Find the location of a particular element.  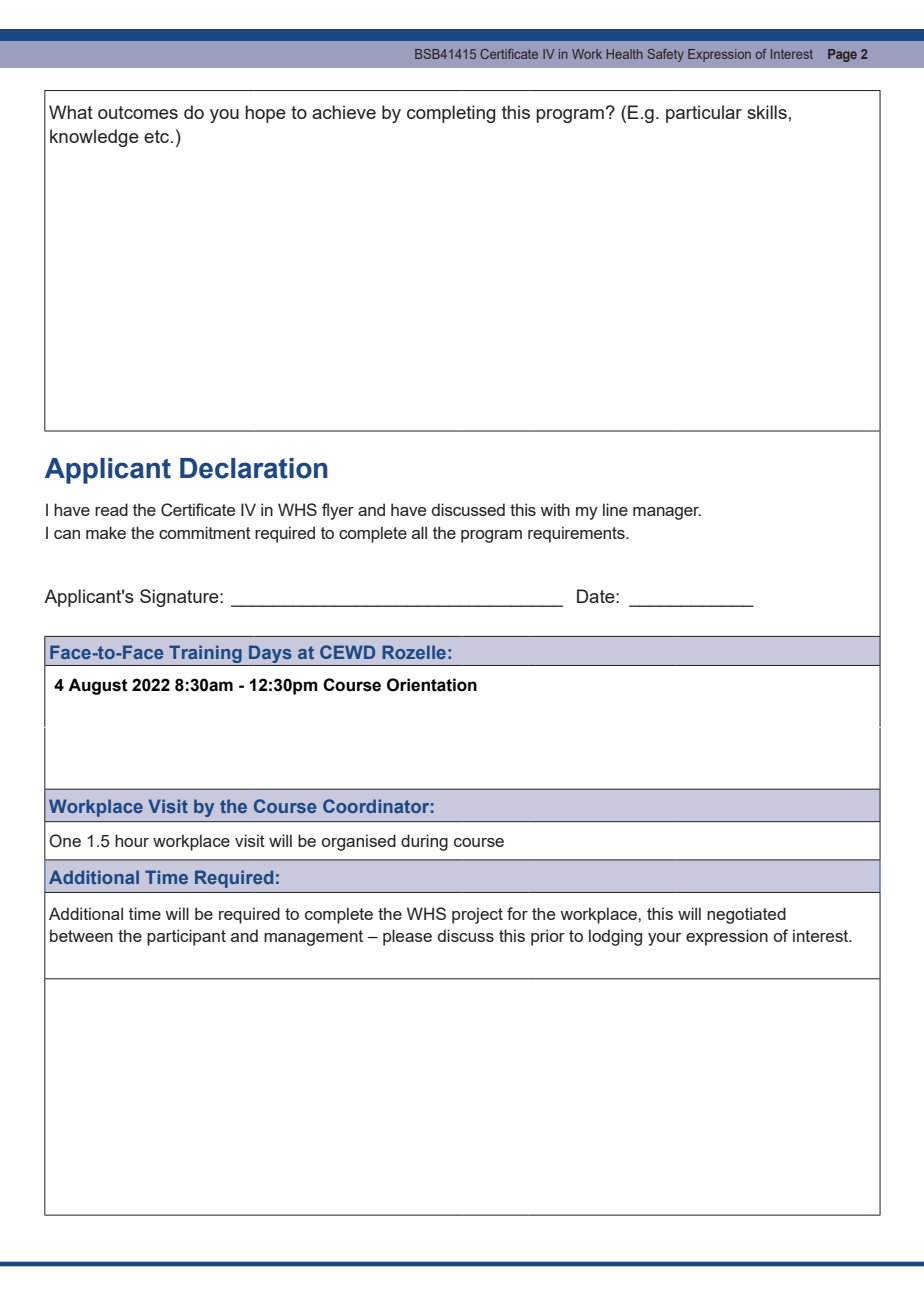

completing is located at coordinates (451, 114).
